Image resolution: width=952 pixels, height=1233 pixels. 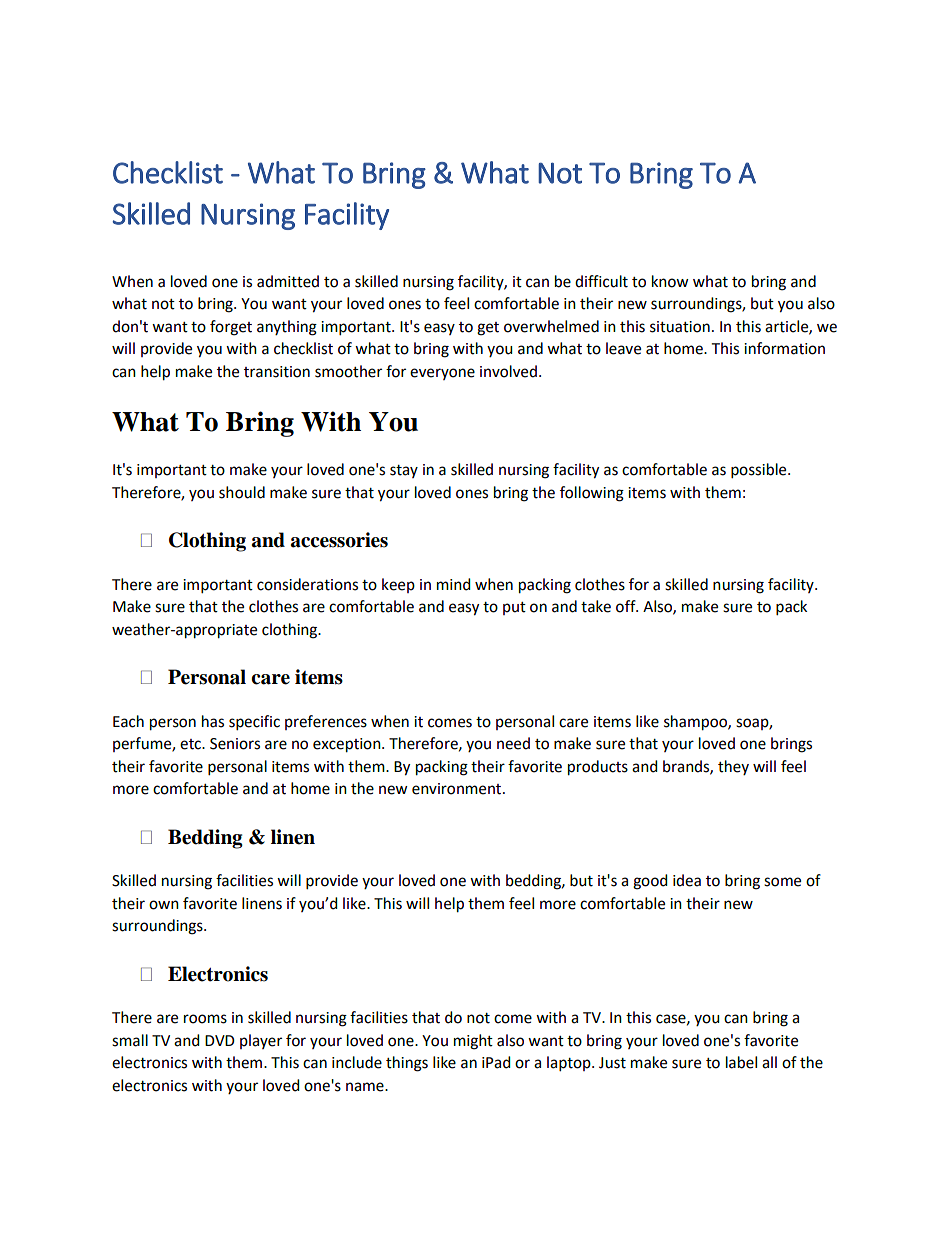 I want to click on own, so click(x=164, y=905).
